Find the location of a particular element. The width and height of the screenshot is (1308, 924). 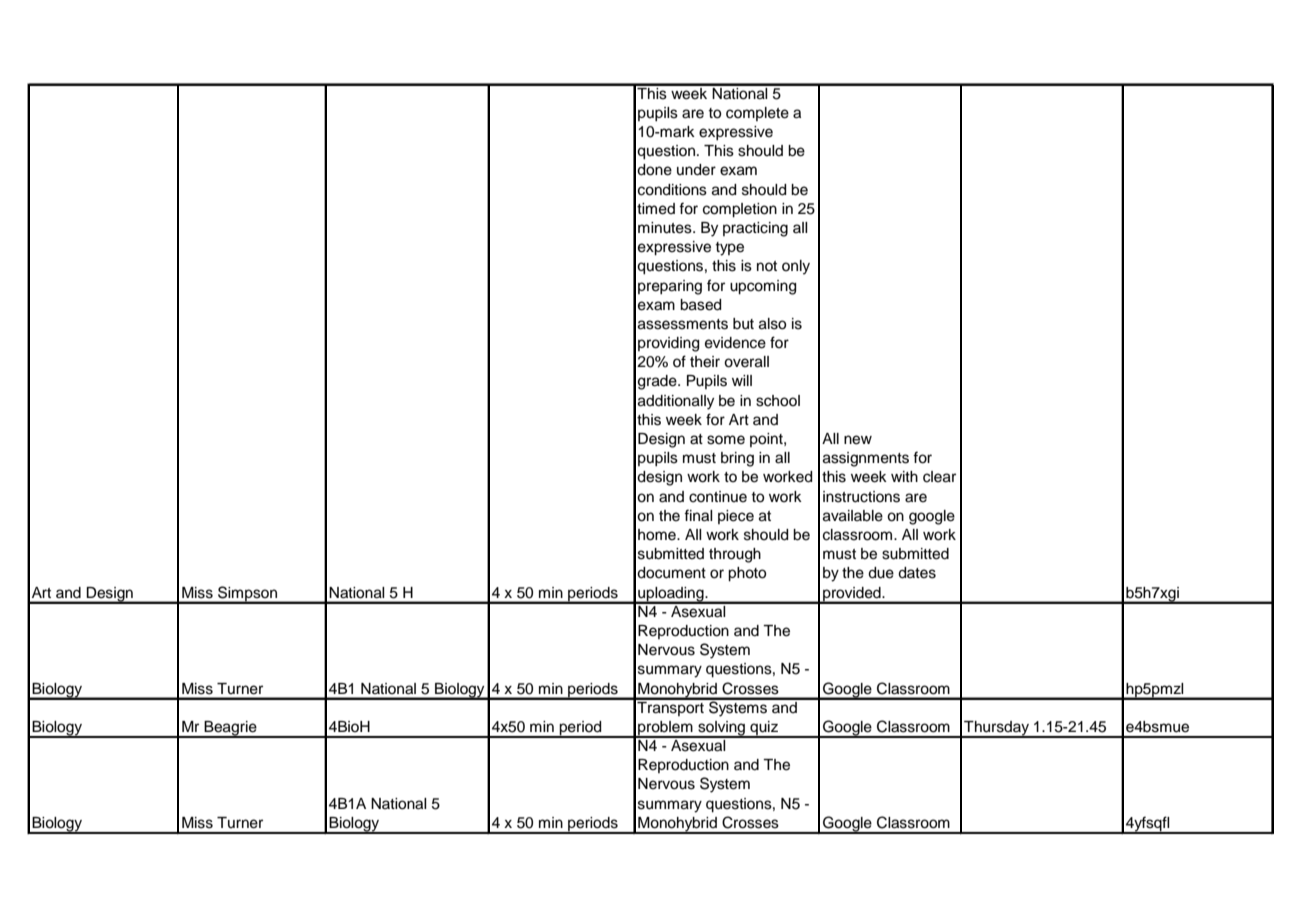

document is located at coordinates (671, 573).
